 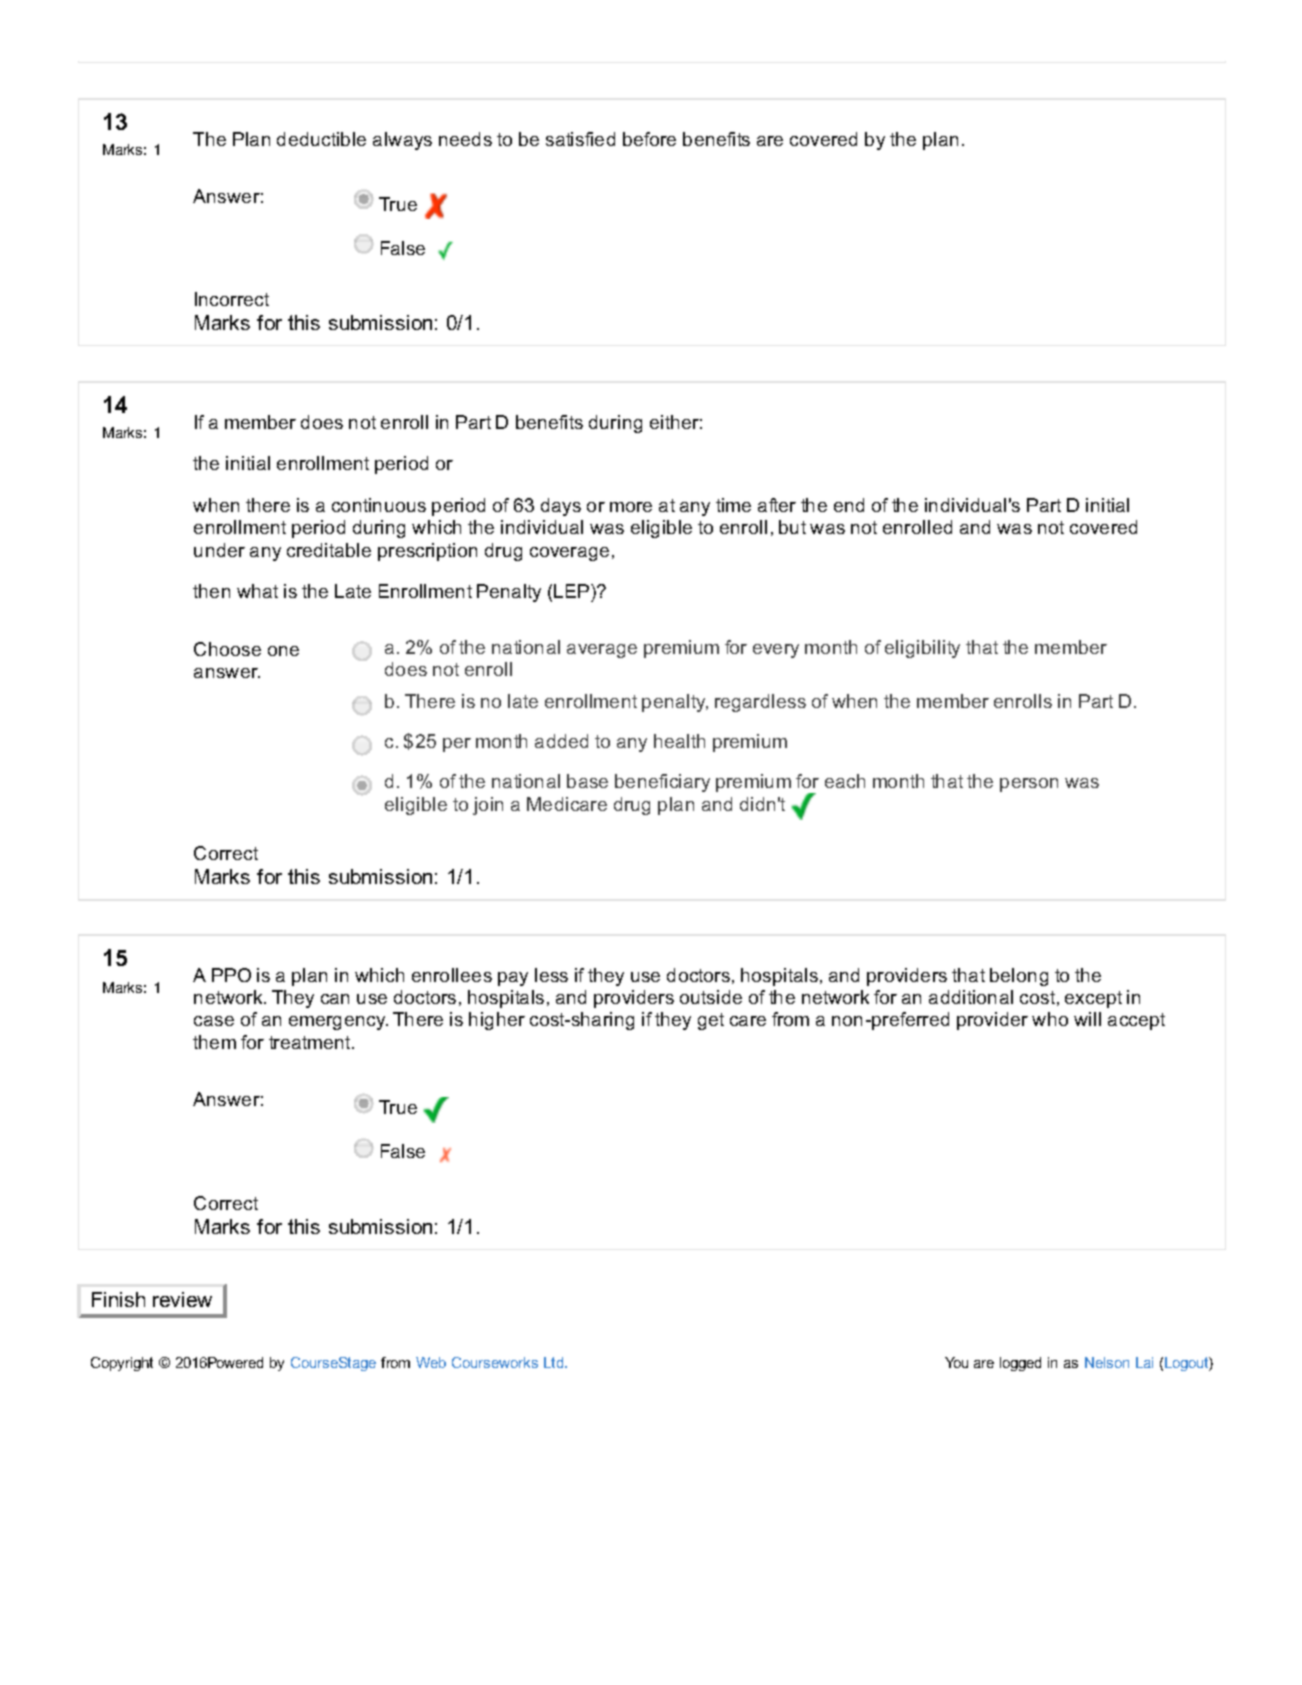 What do you see at coordinates (321, 139) in the screenshot?
I see `deductible` at bounding box center [321, 139].
